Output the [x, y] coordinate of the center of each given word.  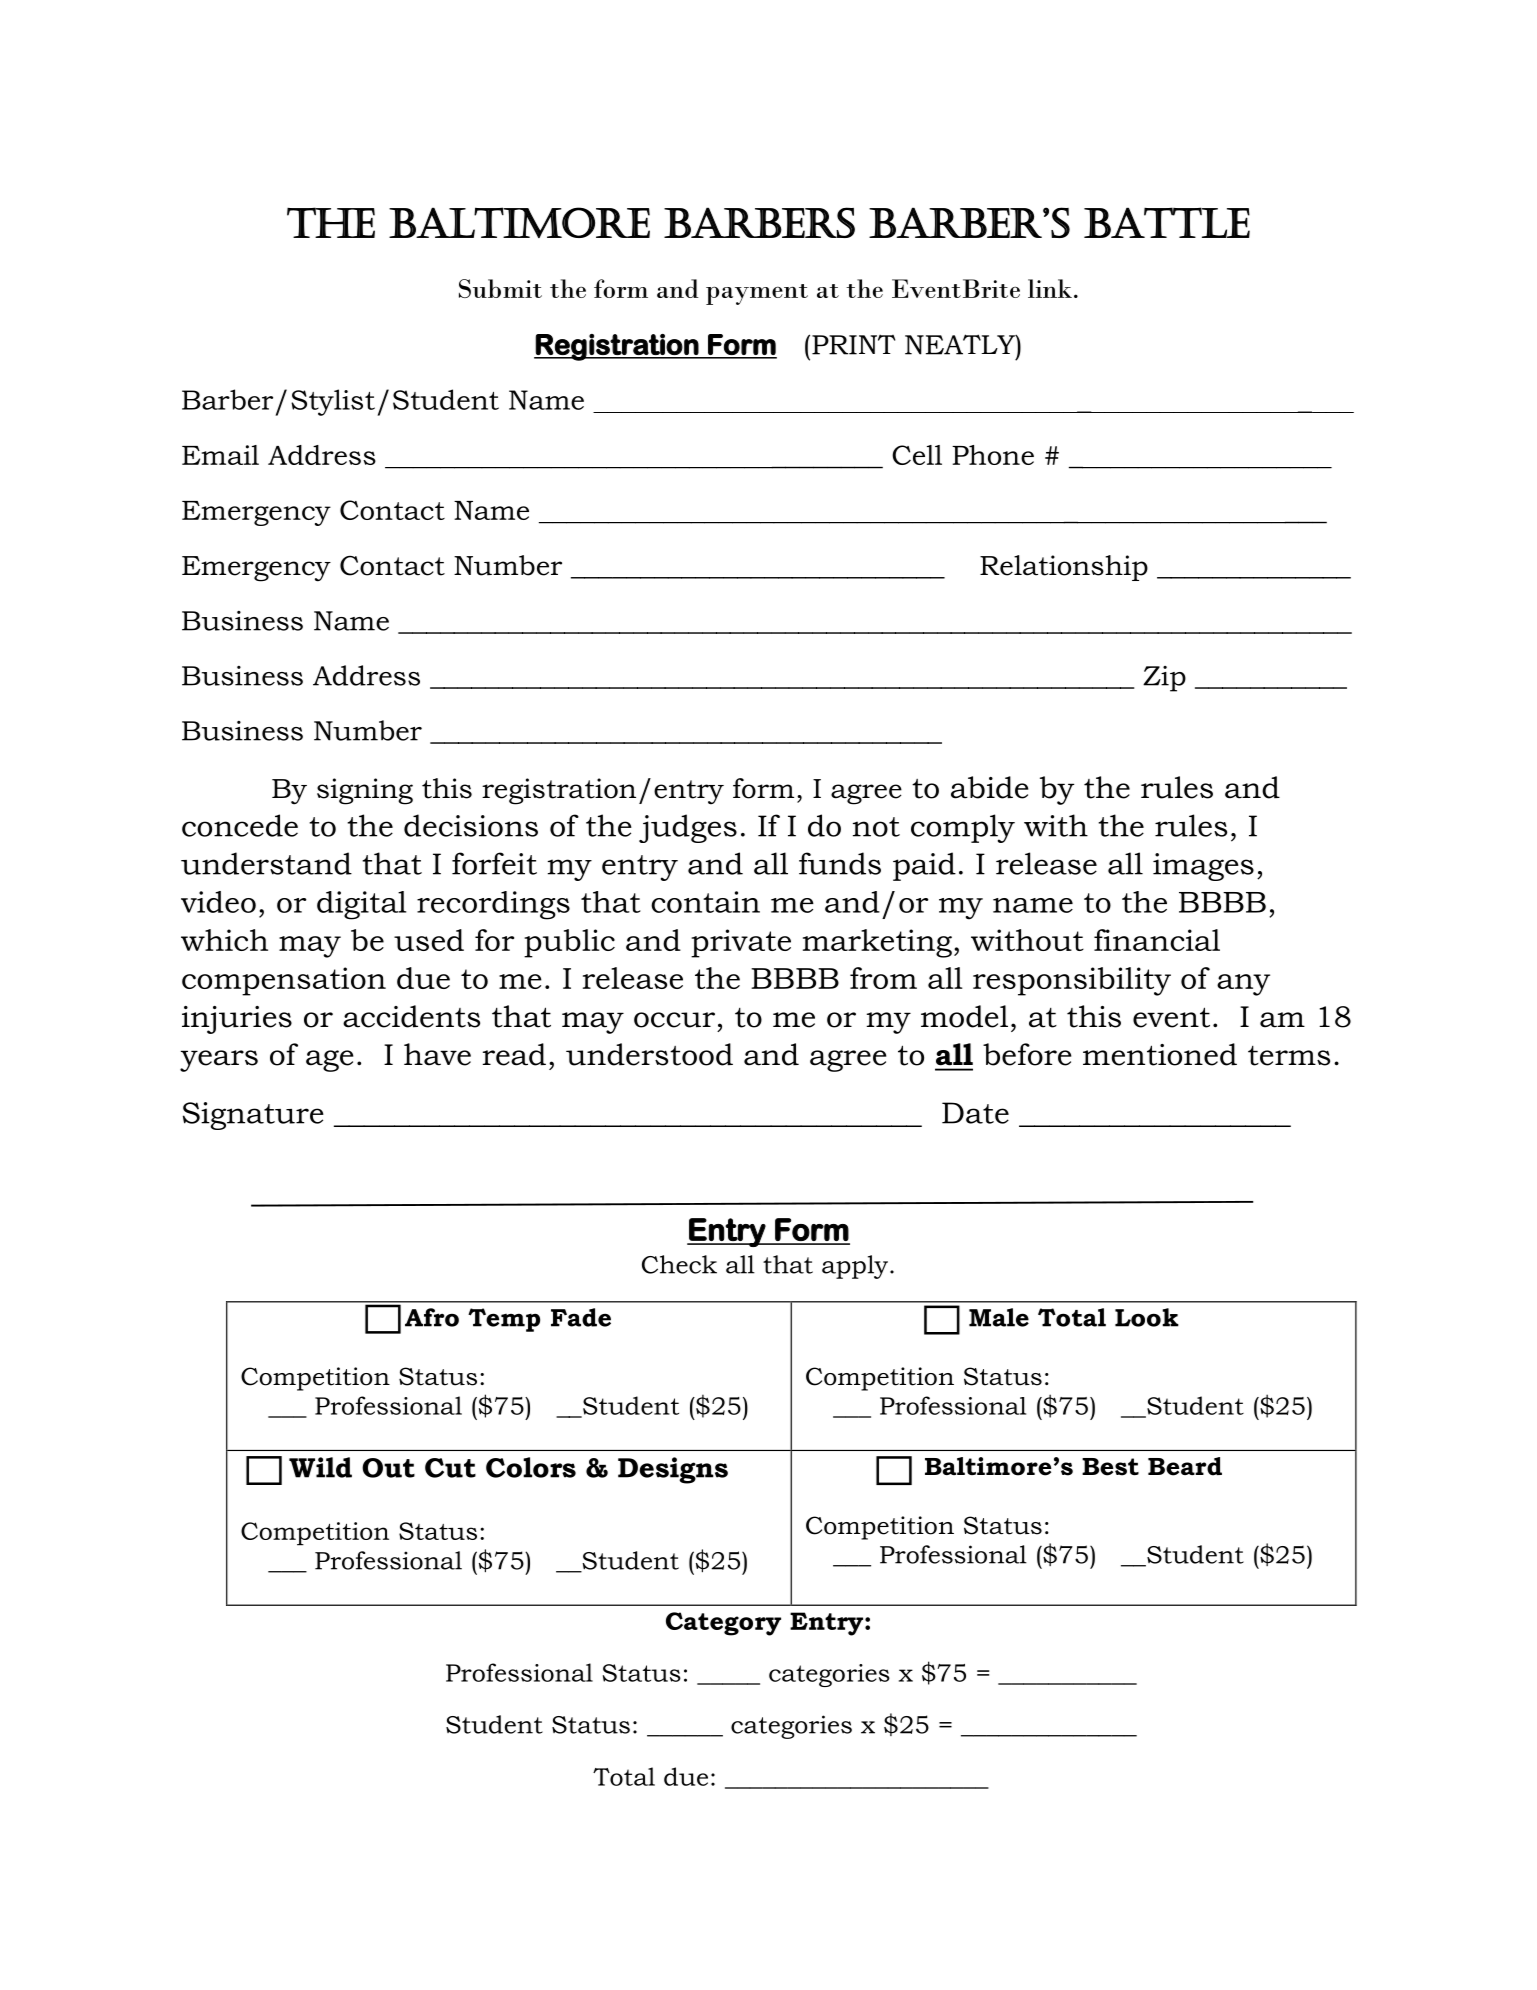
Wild [320, 1467]
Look [1147, 1317]
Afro [432, 1317]
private [741, 943]
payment [757, 294]
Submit [500, 288]
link [1050, 288]
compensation [284, 981]
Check [679, 1264]
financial [1157, 940]
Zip [1164, 679]
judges [688, 828]
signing [365, 791]
